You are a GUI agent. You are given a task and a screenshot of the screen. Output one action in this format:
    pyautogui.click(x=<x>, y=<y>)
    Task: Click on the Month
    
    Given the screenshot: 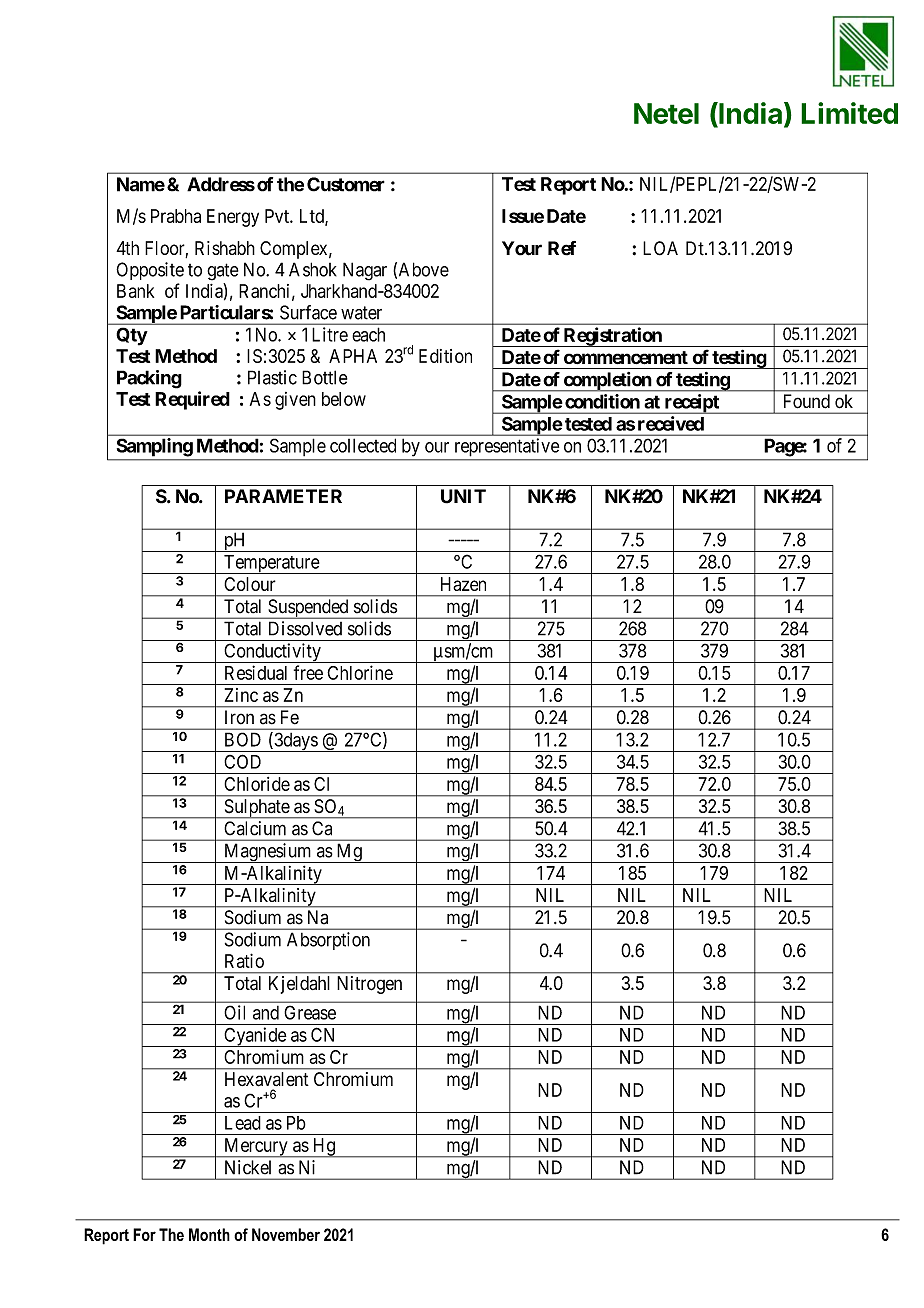 What is the action you would take?
    pyautogui.click(x=209, y=1234)
